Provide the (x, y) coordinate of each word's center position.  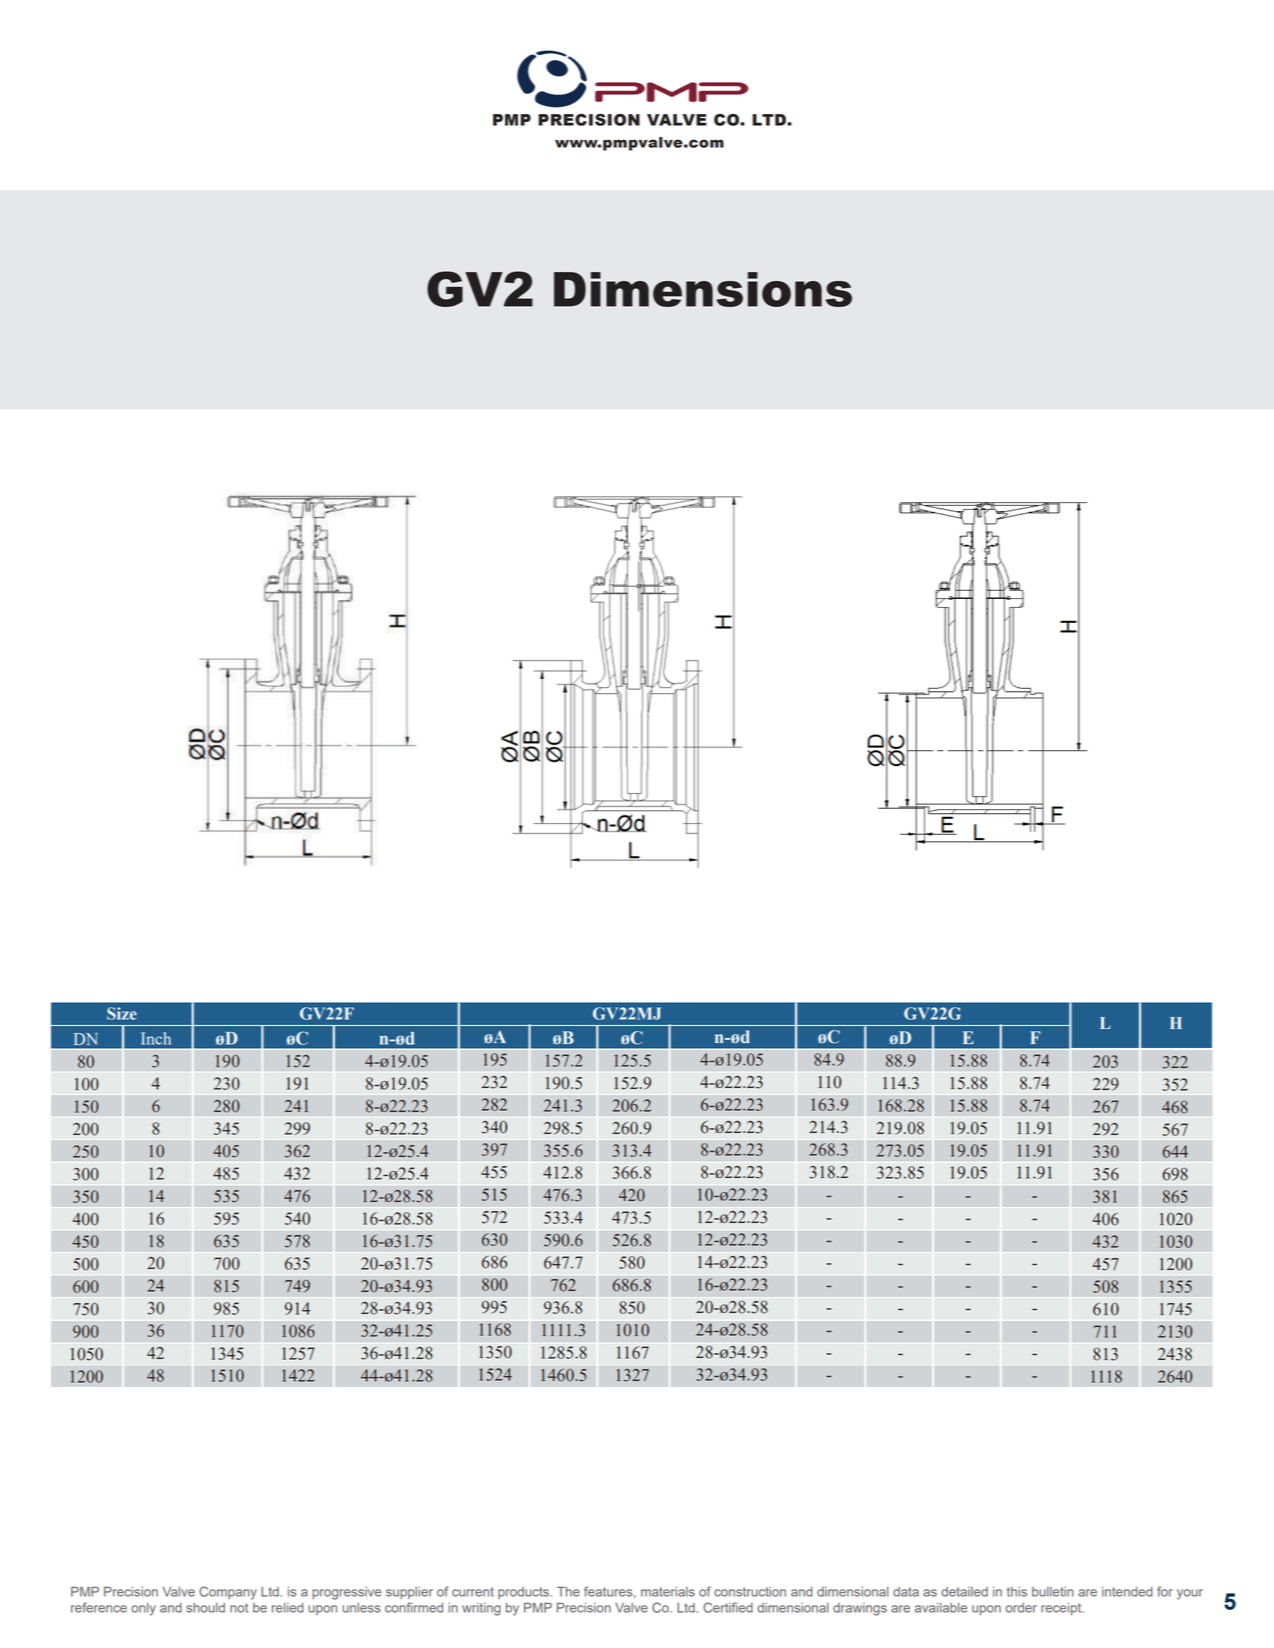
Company (228, 1593)
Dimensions (703, 289)
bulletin (1053, 1592)
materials (668, 1592)
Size (122, 1013)
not (239, 1608)
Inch (156, 1038)
